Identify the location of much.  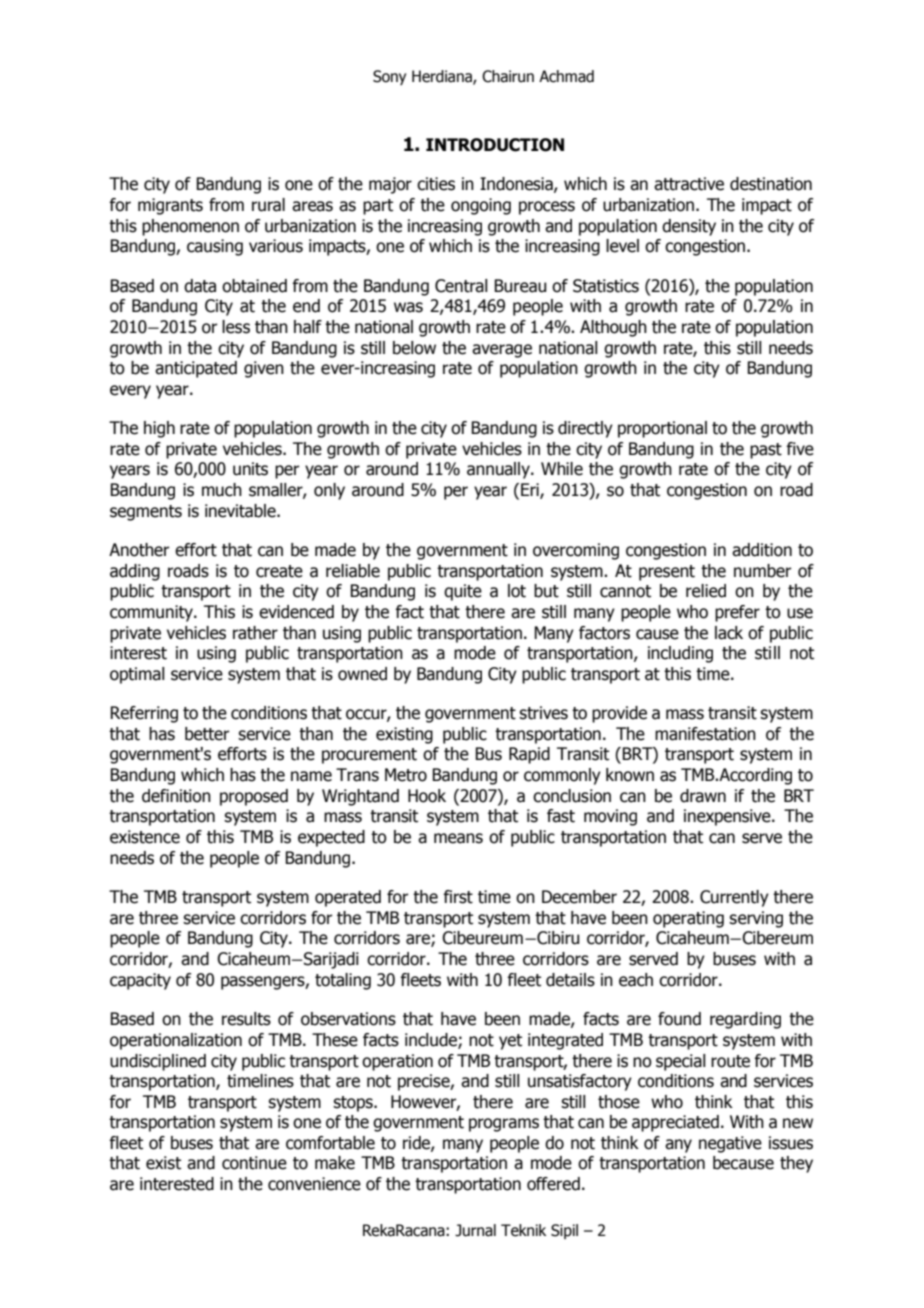
(222, 490).
